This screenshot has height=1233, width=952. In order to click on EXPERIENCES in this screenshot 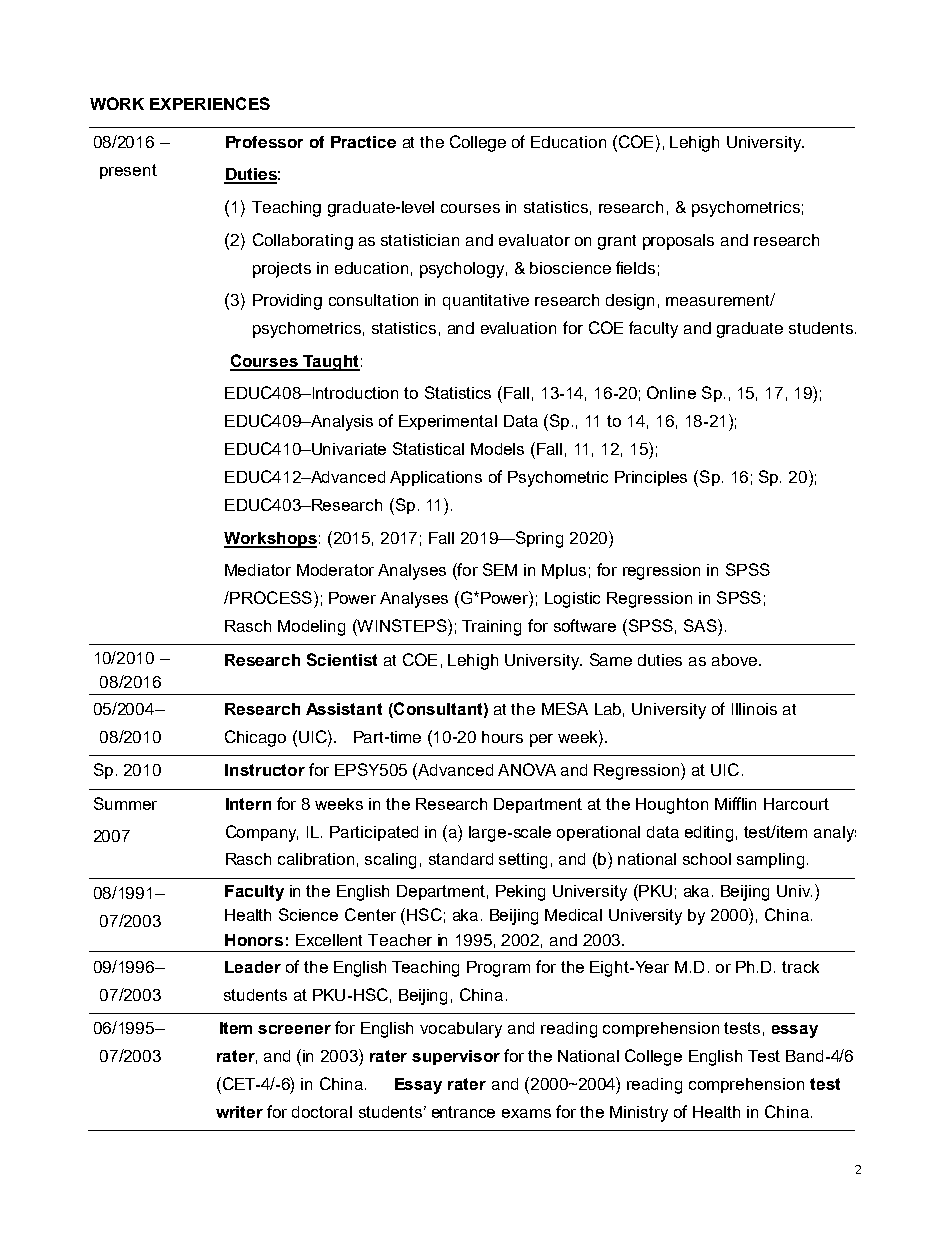, I will do `click(210, 103)`.
